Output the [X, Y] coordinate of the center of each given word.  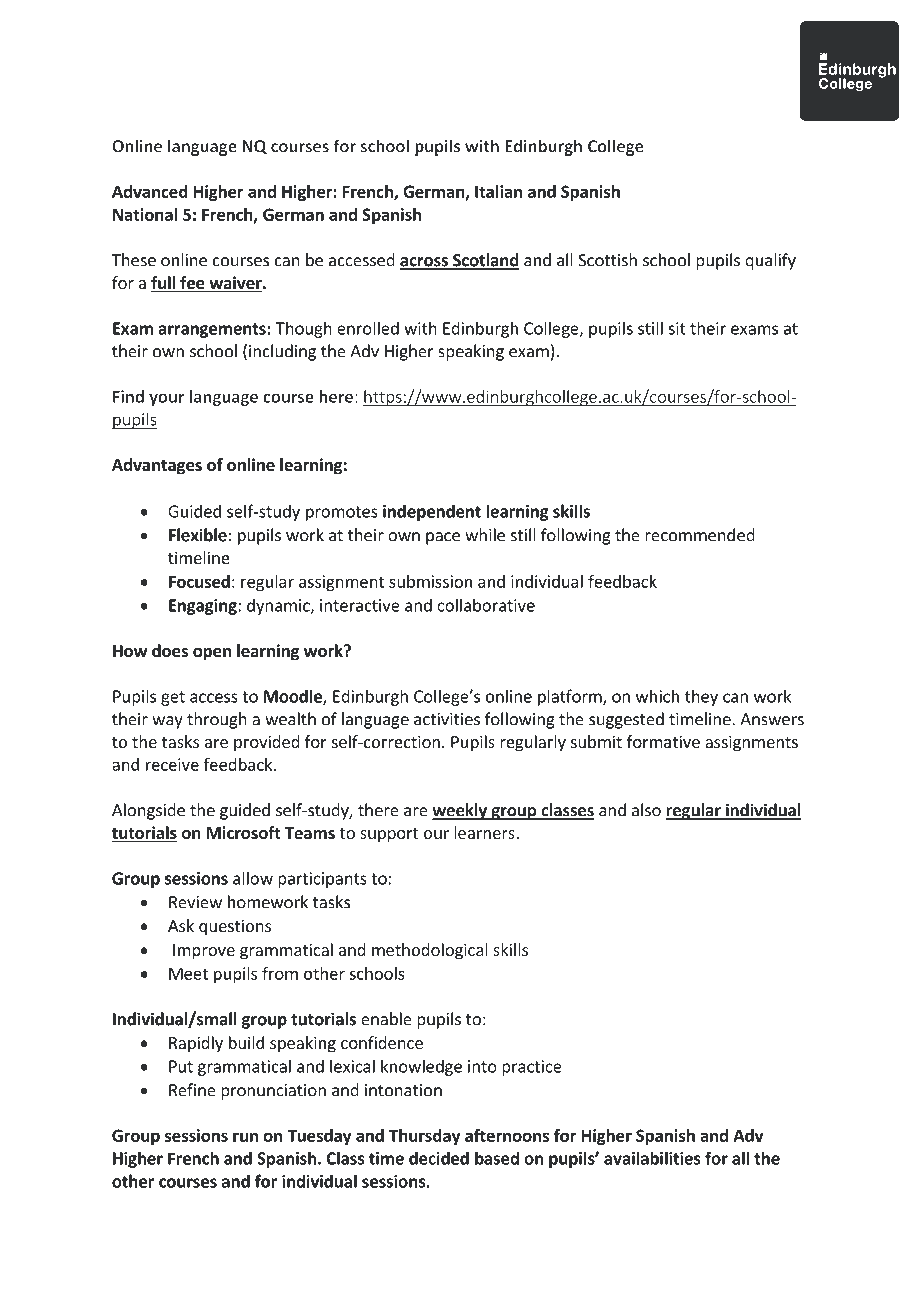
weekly [460, 811]
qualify [770, 261]
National [145, 214]
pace [443, 538]
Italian [498, 191]
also [646, 810]
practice [532, 1068]
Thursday [425, 1137]
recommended [700, 535]
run [245, 1137]
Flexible [198, 535]
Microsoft [244, 832]
